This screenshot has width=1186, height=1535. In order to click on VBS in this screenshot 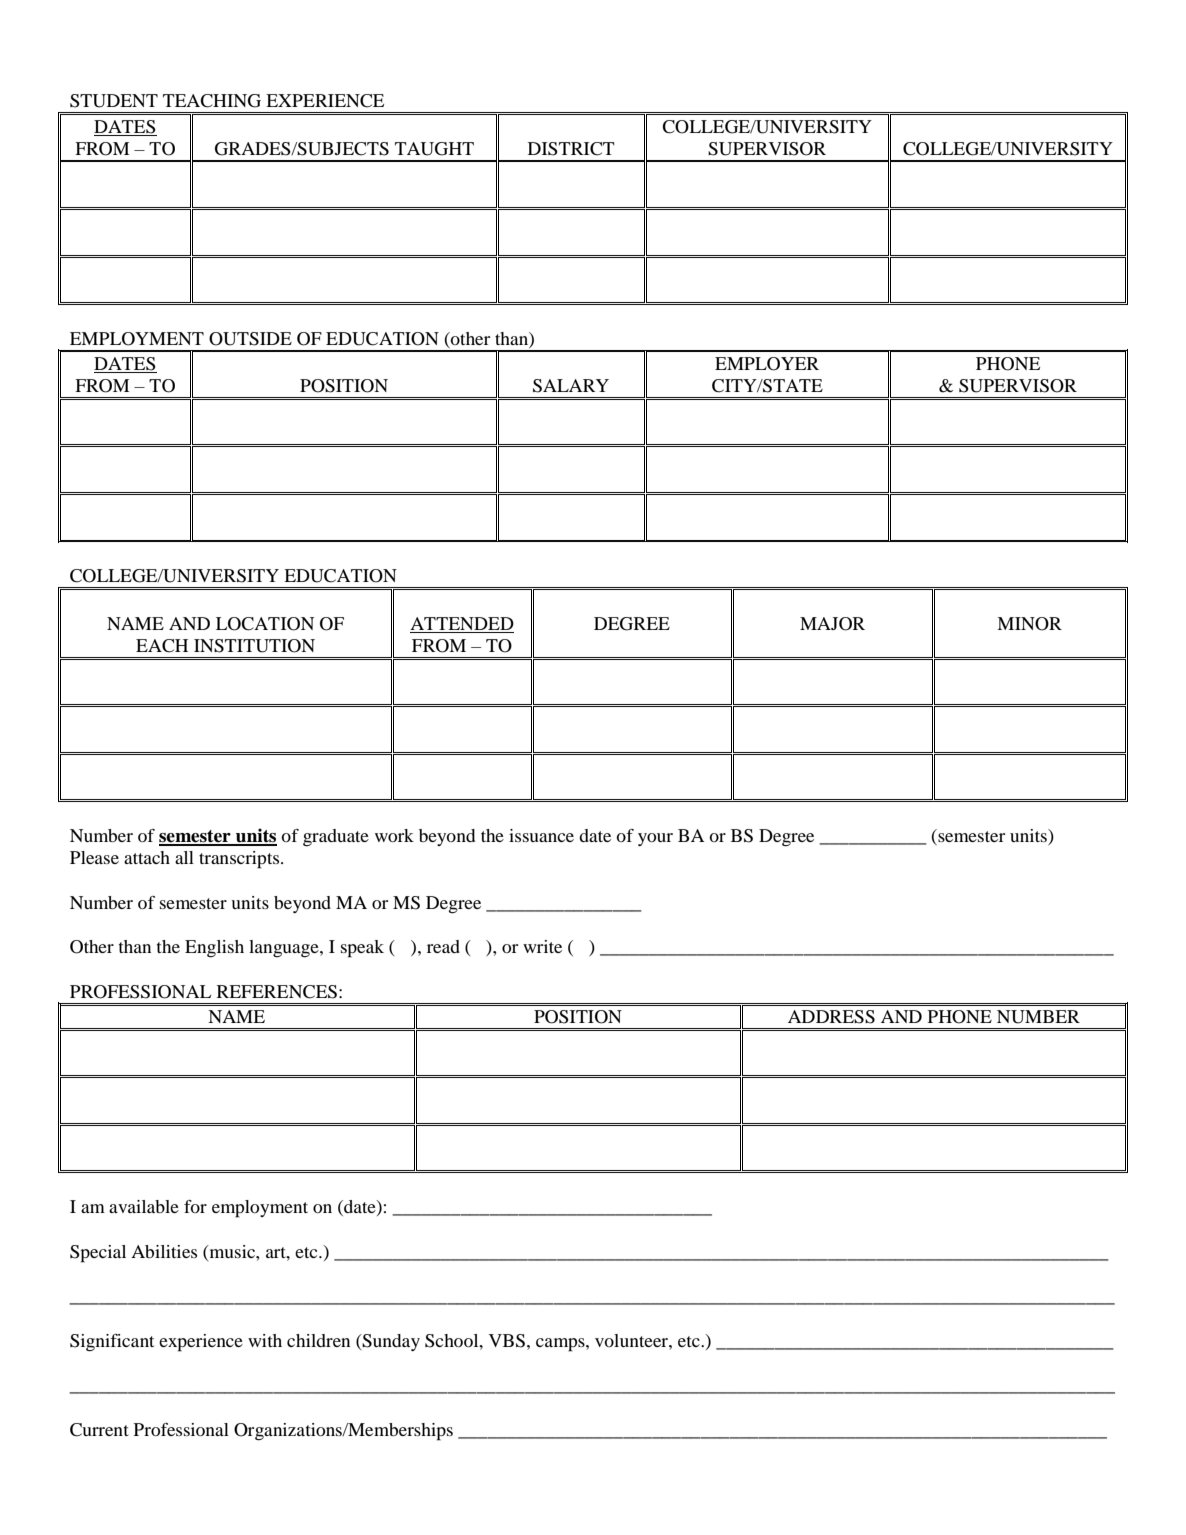, I will do `click(507, 1341)`.
